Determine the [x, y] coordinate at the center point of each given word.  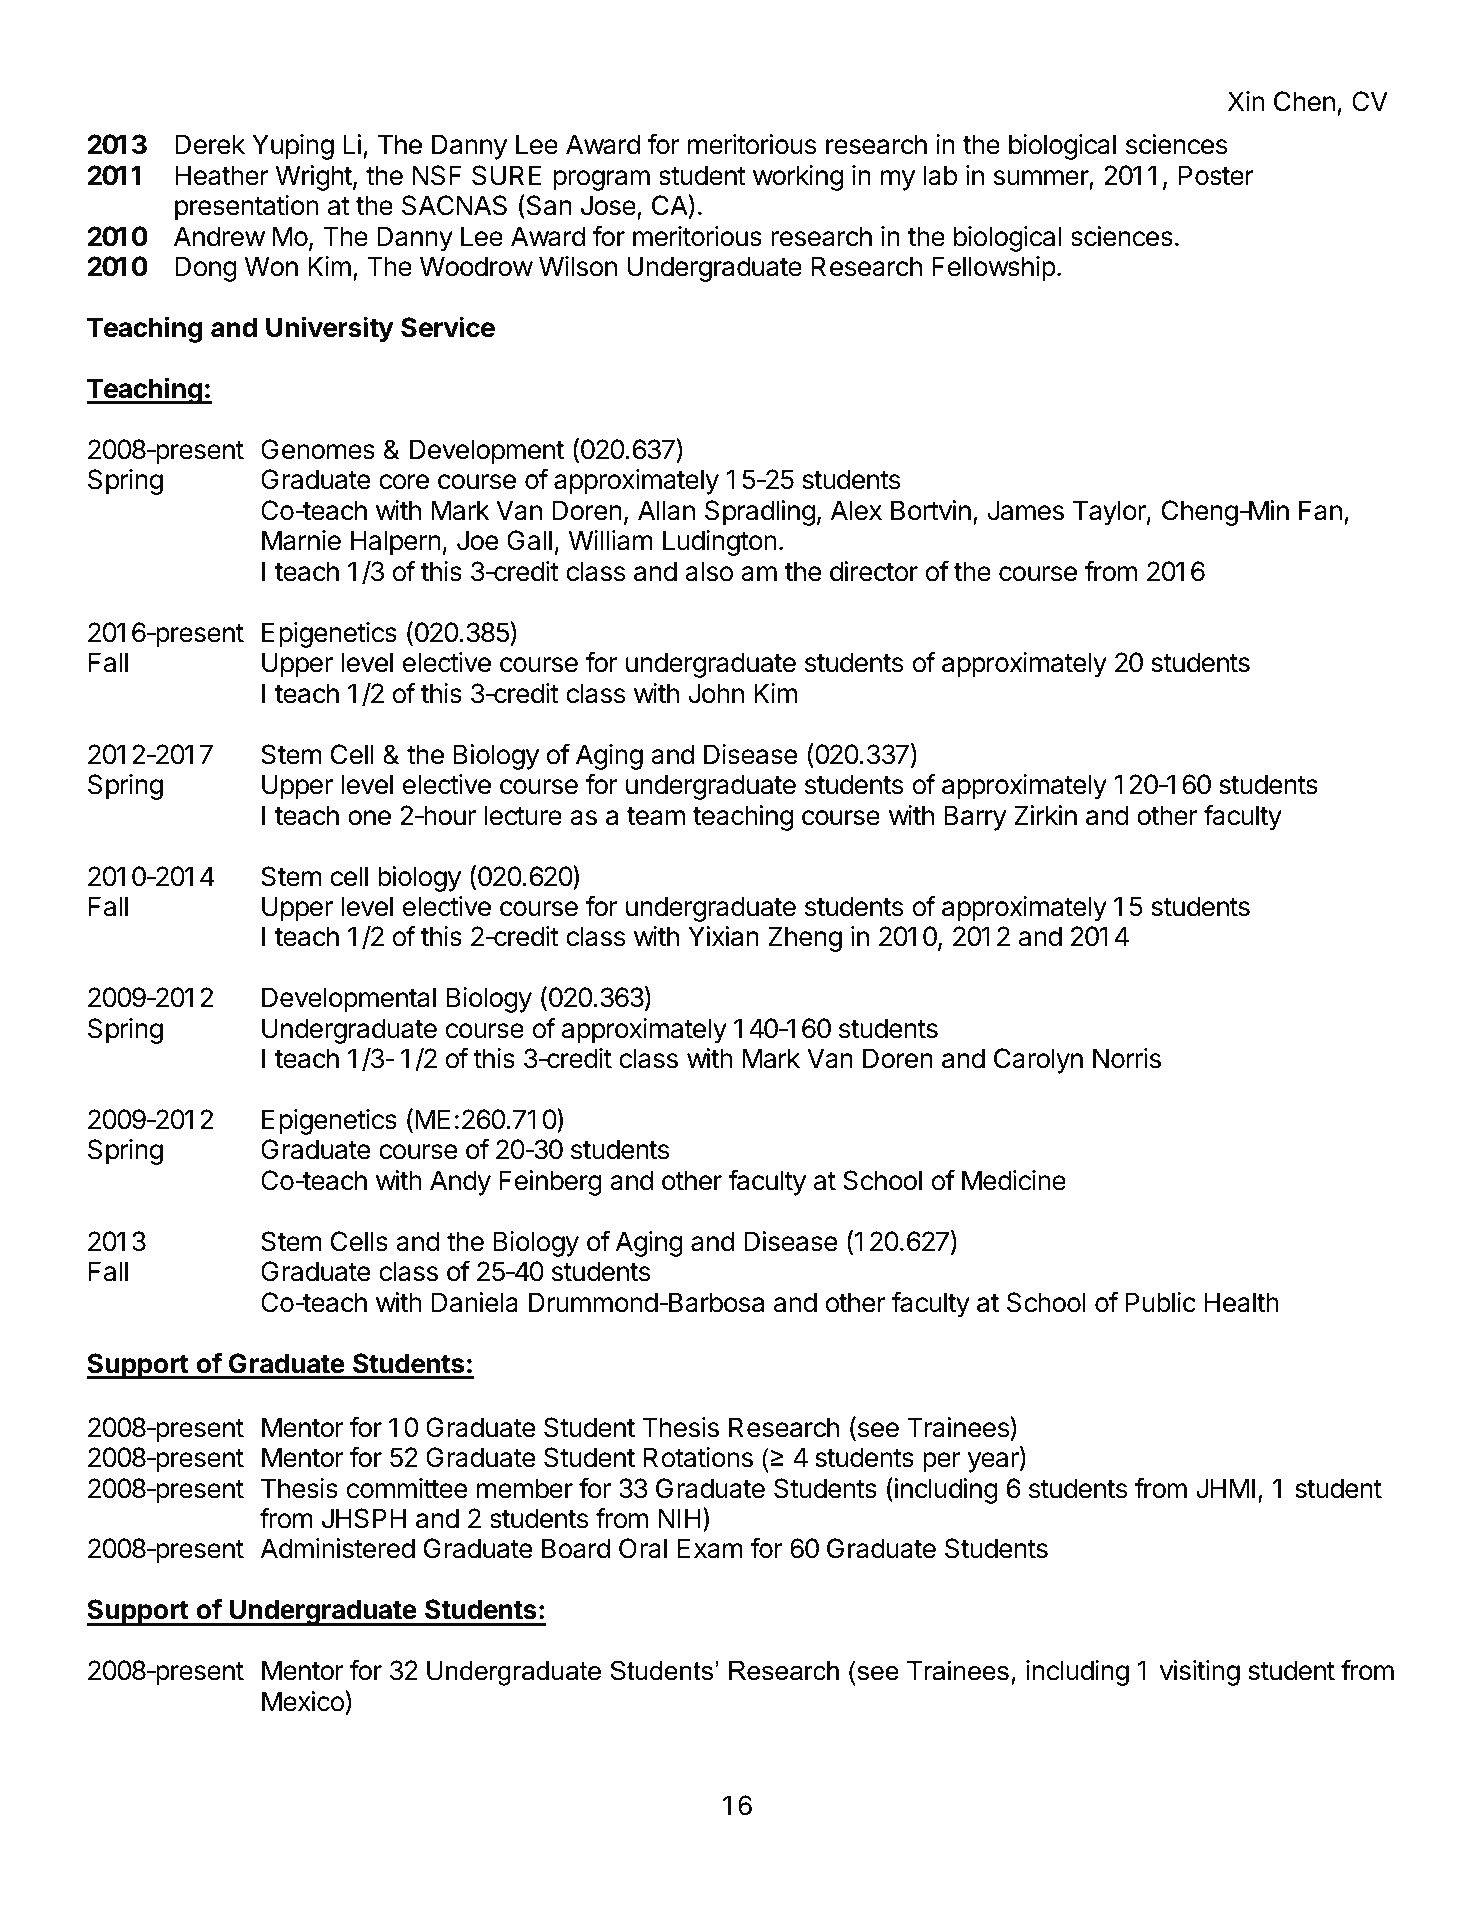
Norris [1127, 1058]
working [798, 178]
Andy [460, 1183]
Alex [856, 510]
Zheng [805, 939]
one [369, 818]
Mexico [304, 1701]
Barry [975, 818]
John [716, 693]
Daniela [475, 1302]
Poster [1216, 175]
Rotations [698, 1457]
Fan [1320, 510]
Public [1161, 1302]
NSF [437, 175]
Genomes [318, 449]
